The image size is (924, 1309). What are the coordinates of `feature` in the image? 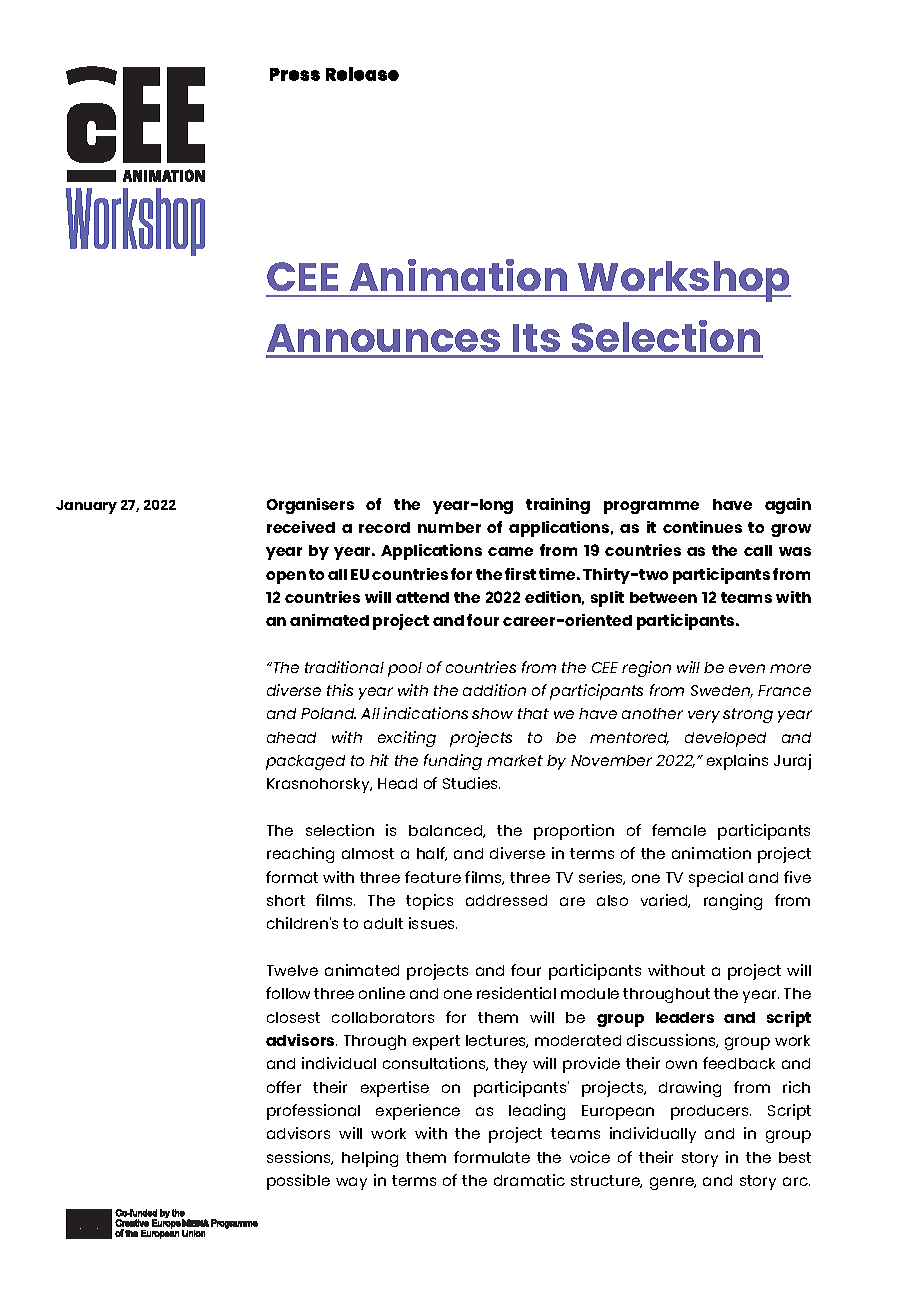 It's located at (433, 877).
